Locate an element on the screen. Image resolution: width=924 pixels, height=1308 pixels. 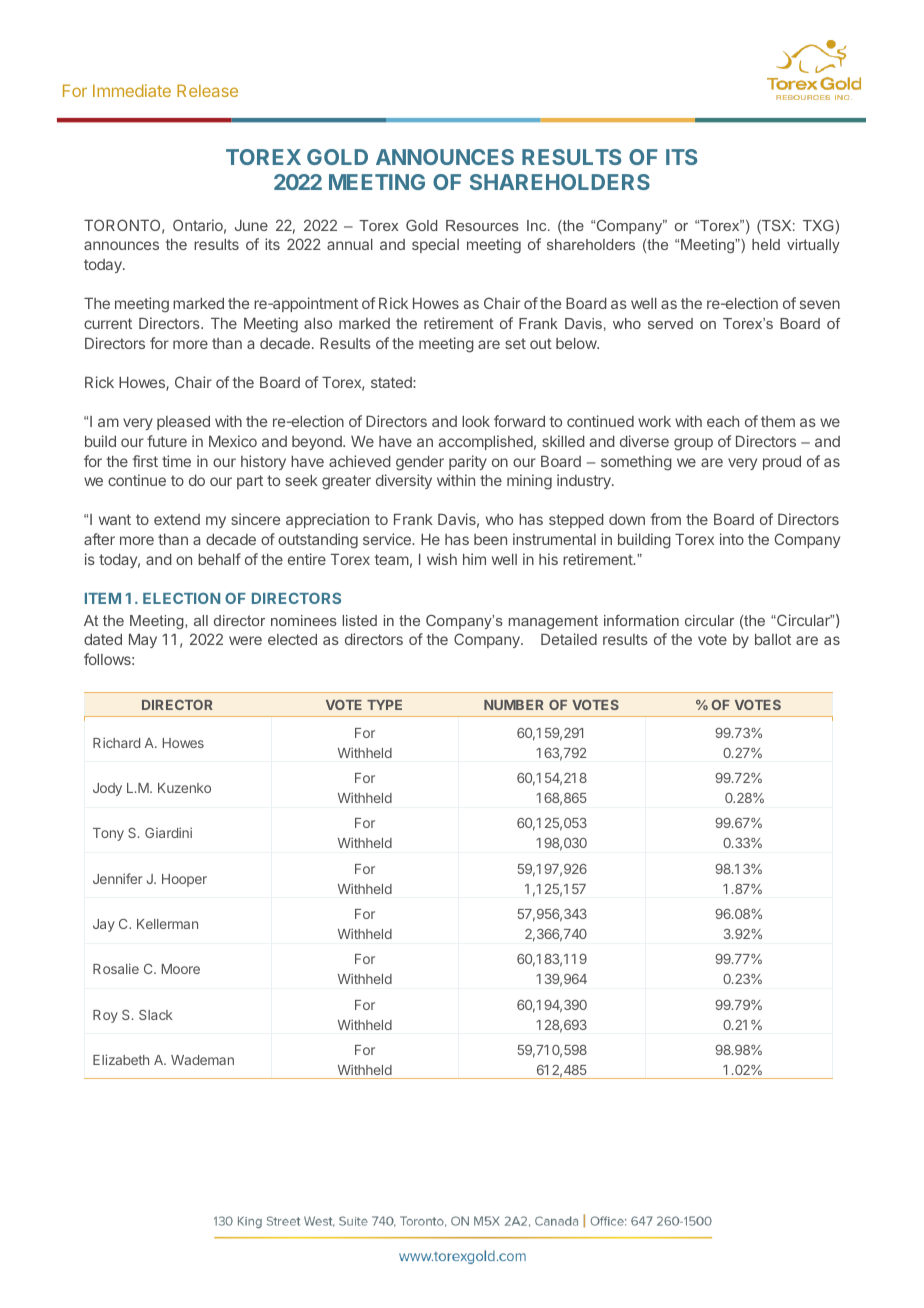
virtually is located at coordinates (813, 246).
